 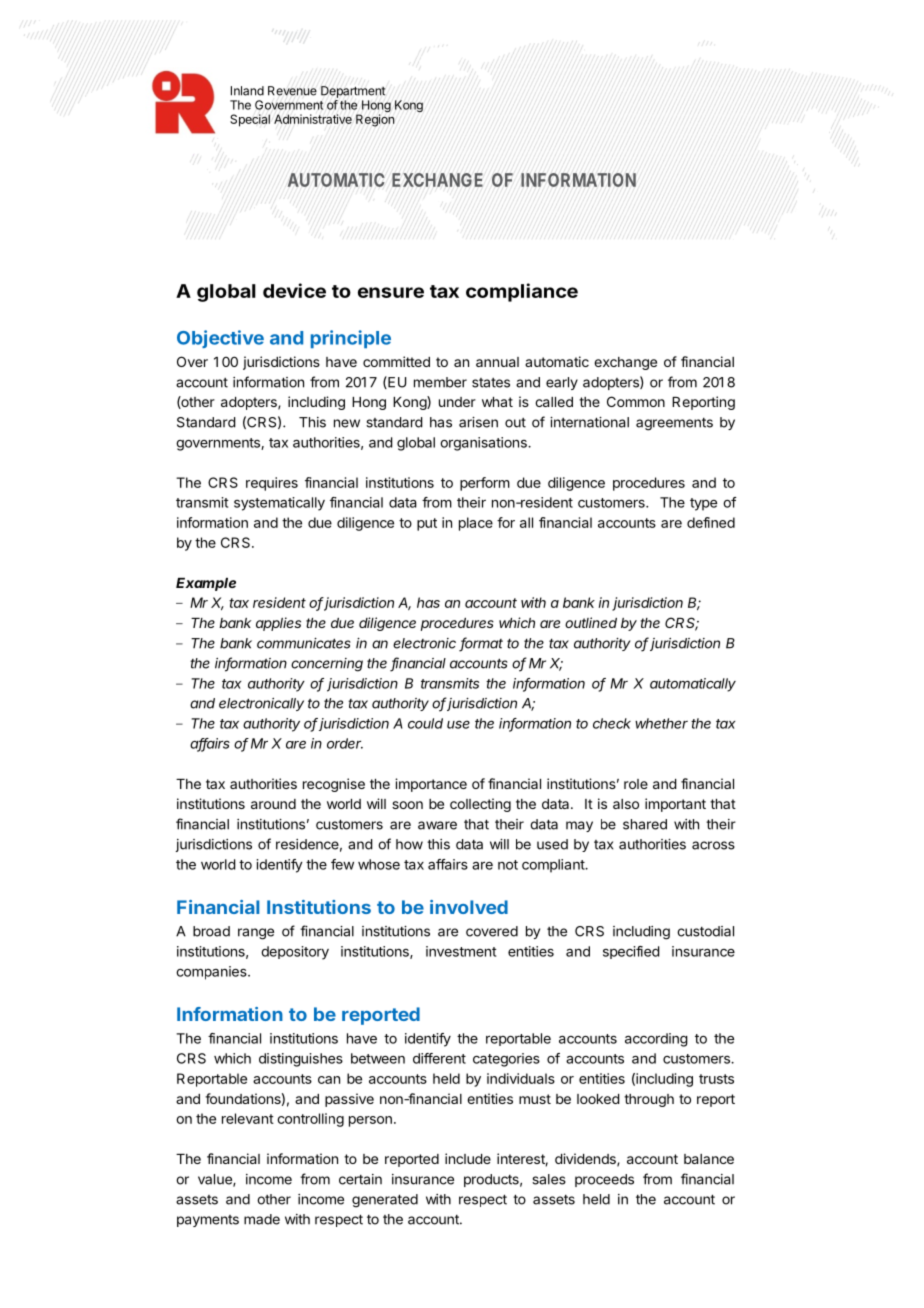 I want to click on around, so click(x=273, y=804).
